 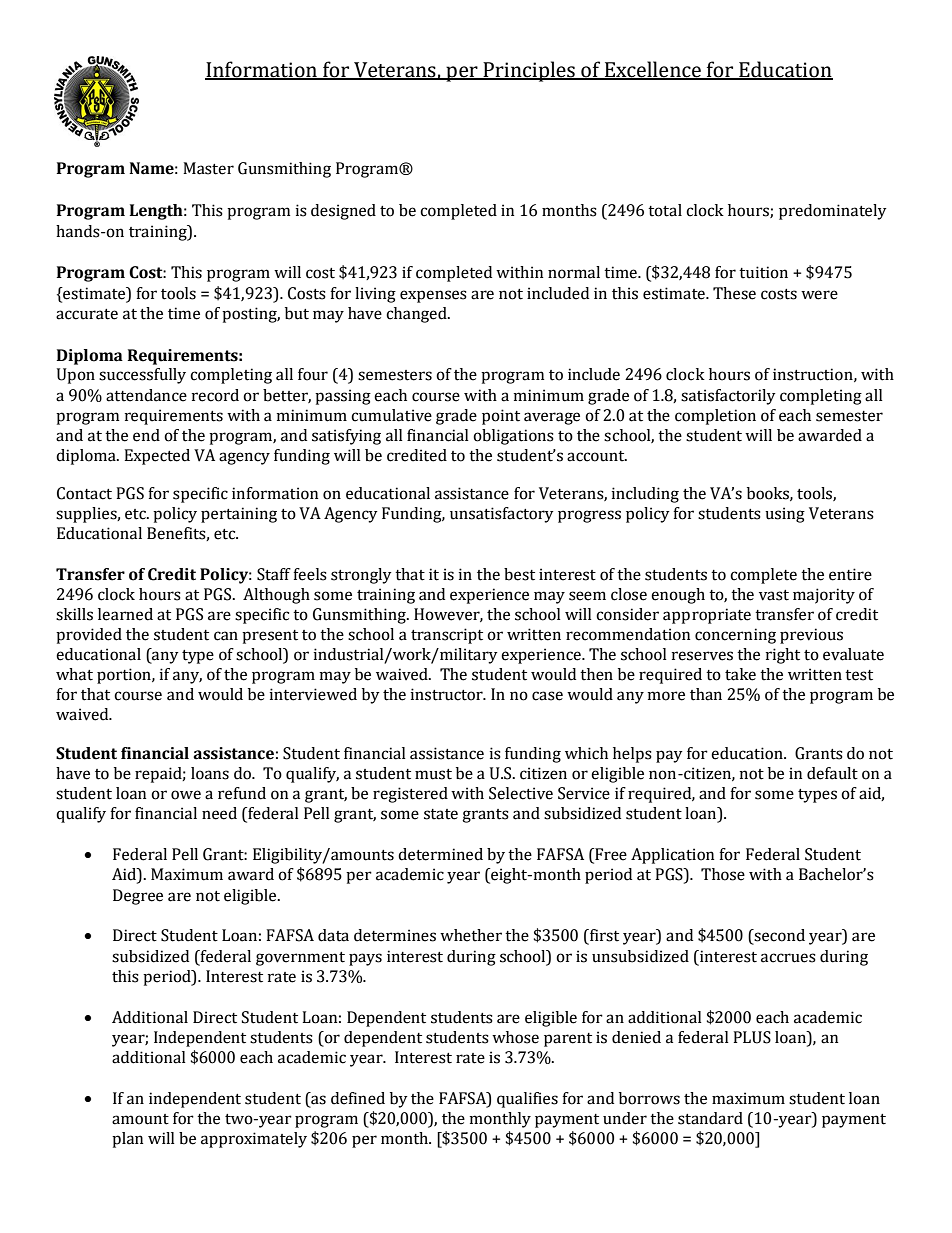 I want to click on Excellence, so click(x=652, y=70).
